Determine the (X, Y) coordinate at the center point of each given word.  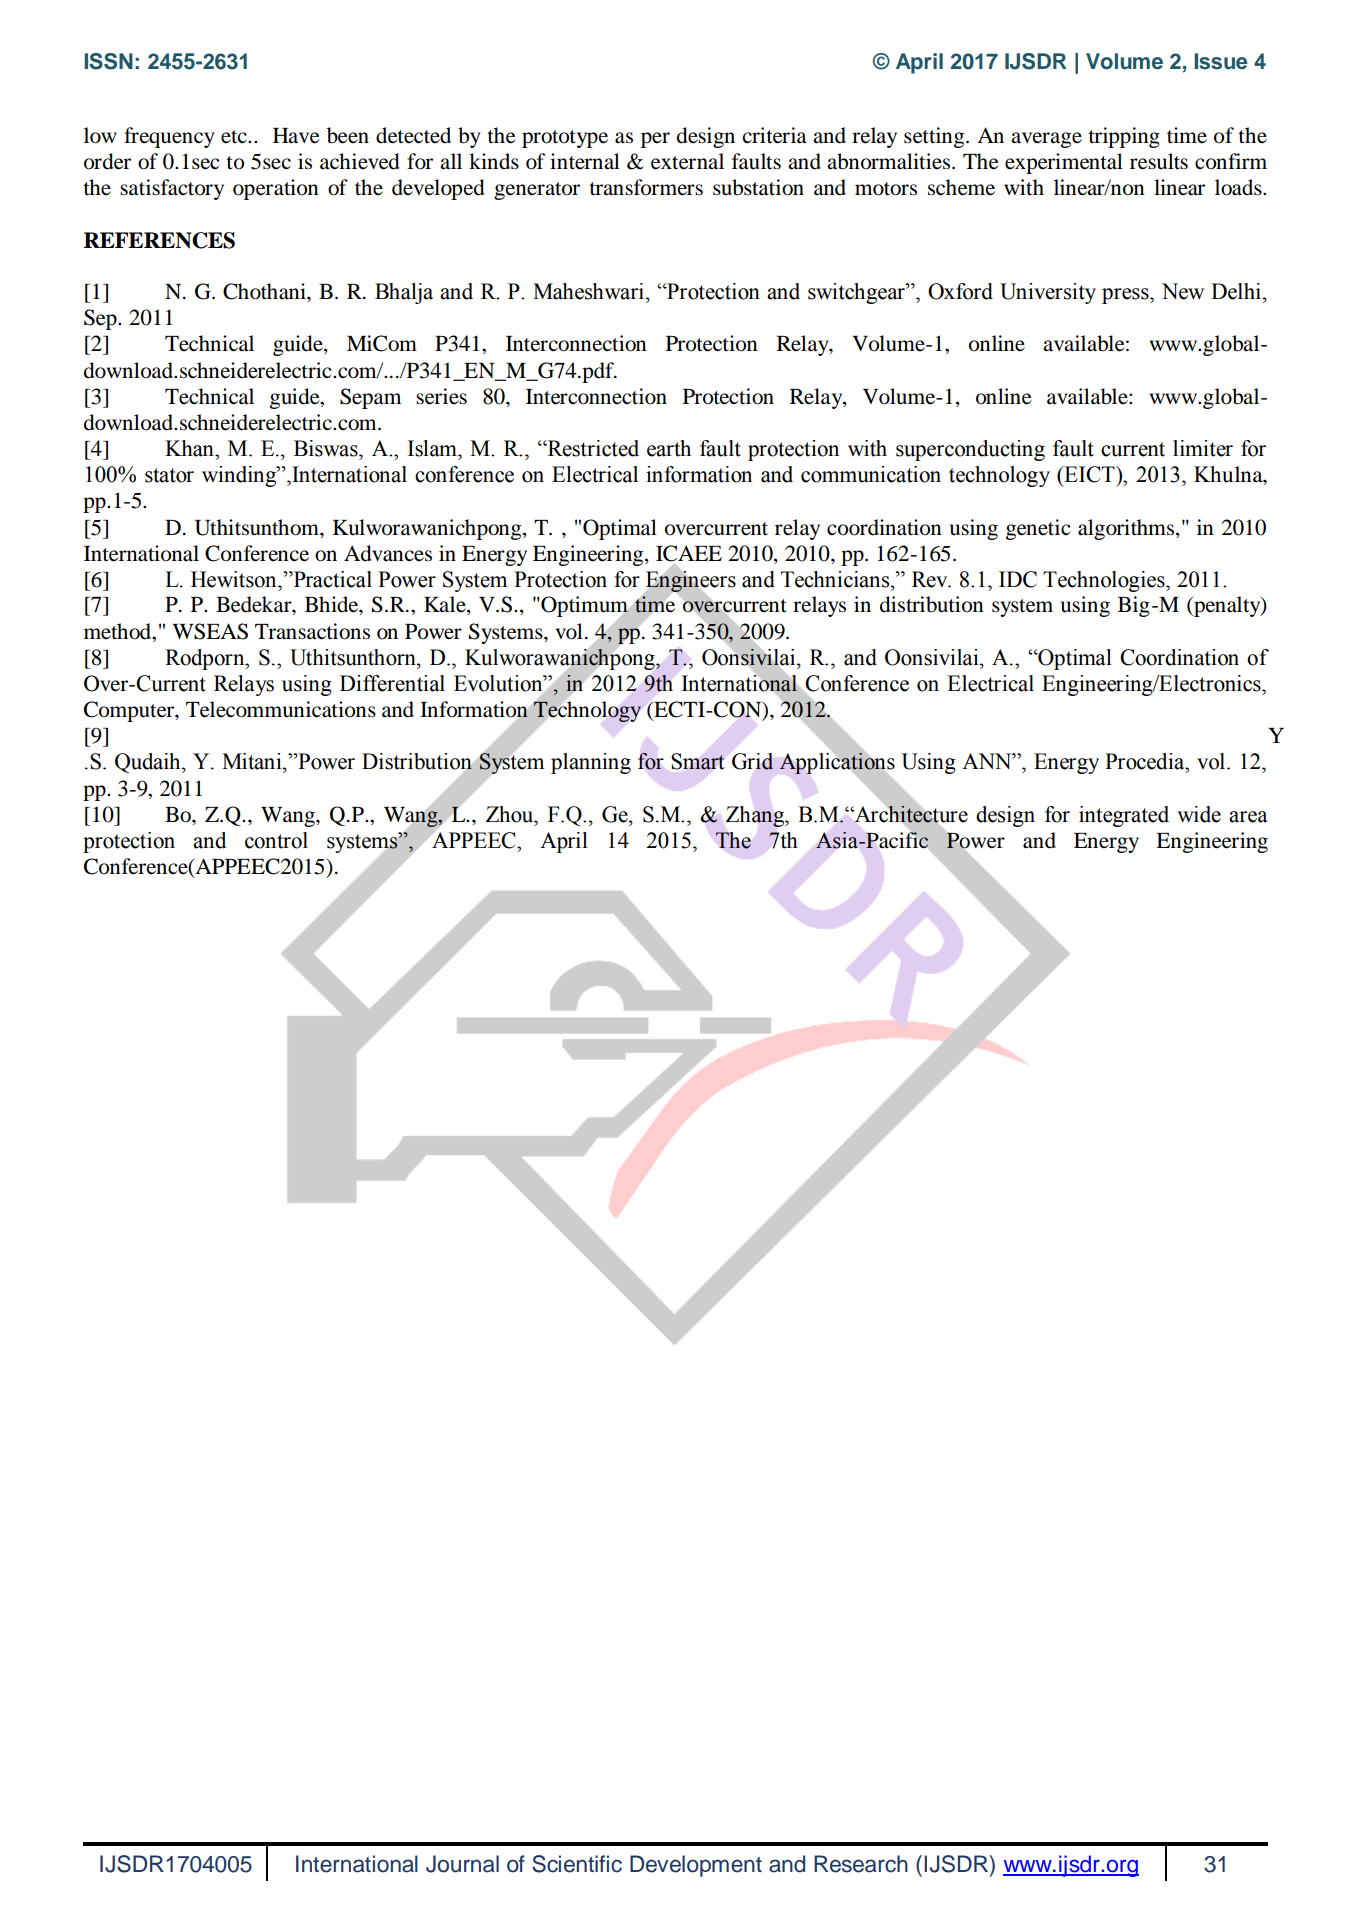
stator (169, 475)
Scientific (577, 1864)
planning (591, 763)
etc (235, 137)
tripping (1124, 137)
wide (1199, 814)
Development (696, 1866)
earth (669, 448)
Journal (462, 1864)
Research (861, 1864)
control (276, 840)
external (687, 161)
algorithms (1127, 529)
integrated (1124, 816)
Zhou (511, 814)
